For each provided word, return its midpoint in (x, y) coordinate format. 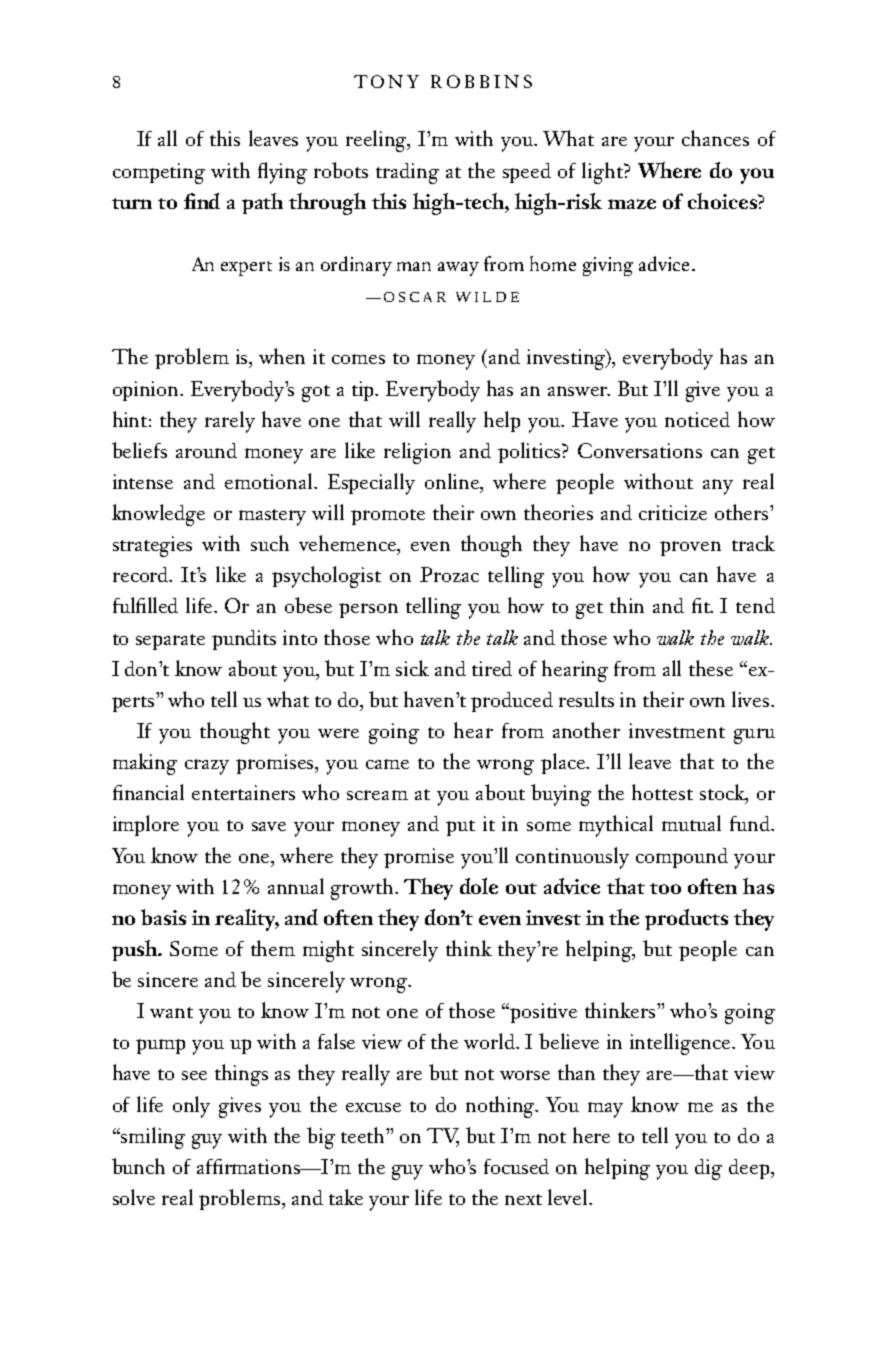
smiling (152, 1138)
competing (159, 173)
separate (170, 642)
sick (412, 668)
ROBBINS (481, 81)
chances (715, 138)
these (711, 668)
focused (516, 1166)
